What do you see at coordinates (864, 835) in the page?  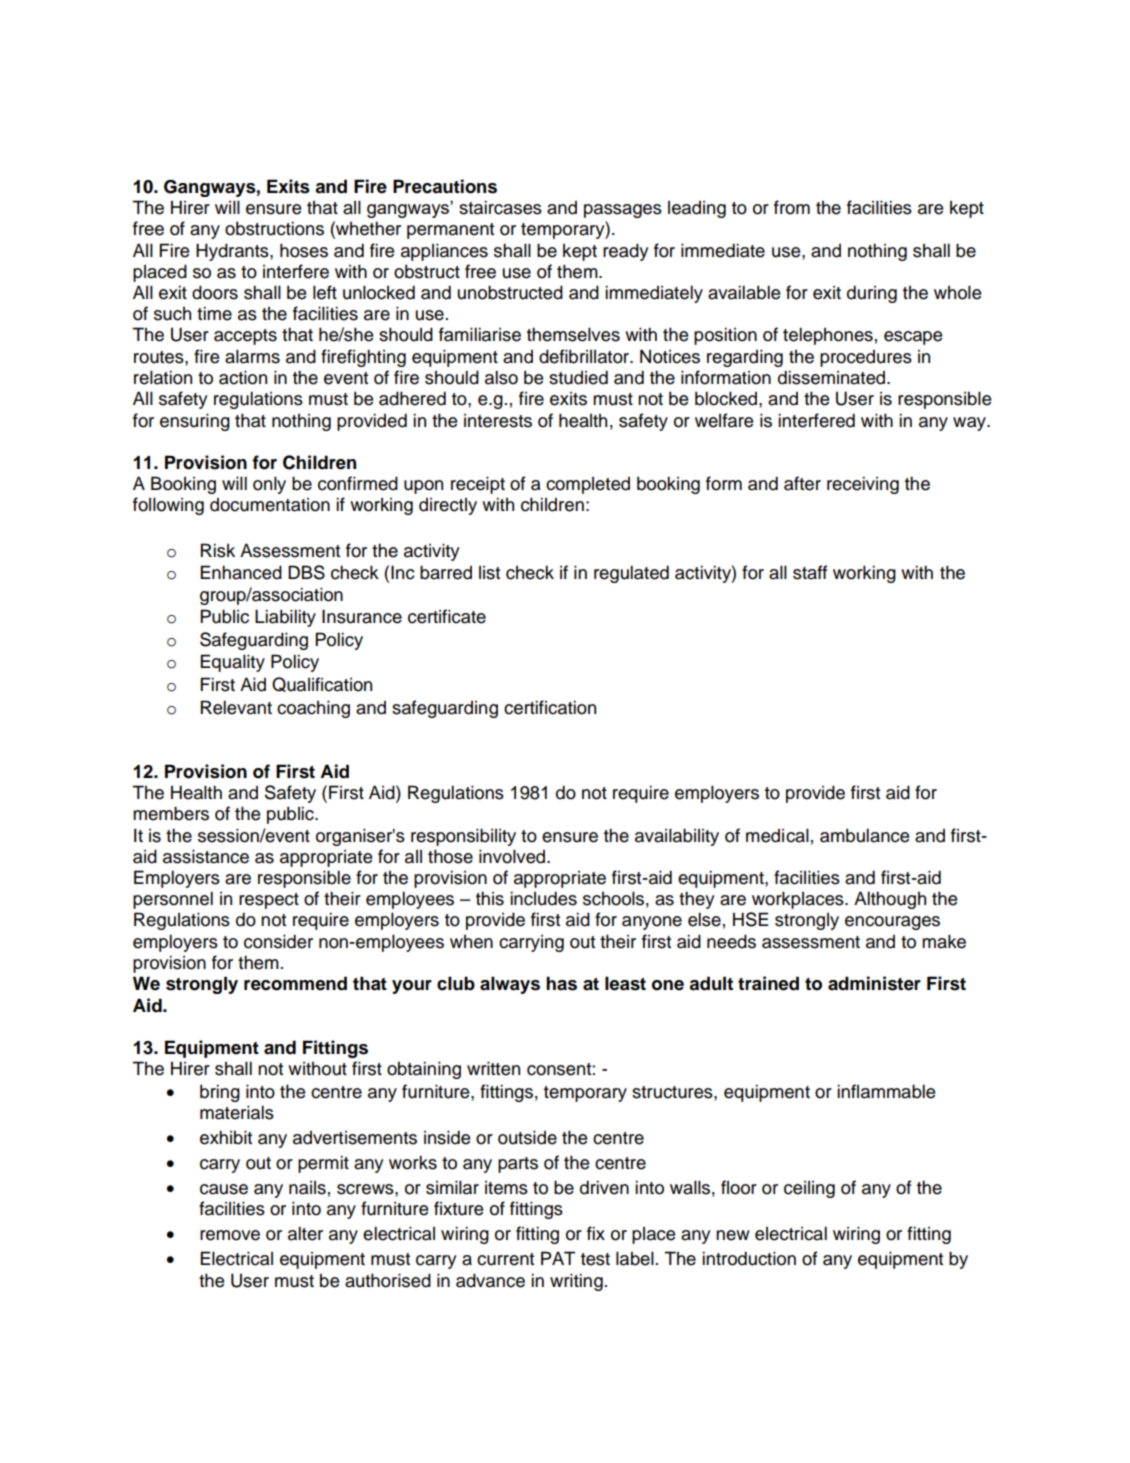 I see `ambulance` at bounding box center [864, 835].
